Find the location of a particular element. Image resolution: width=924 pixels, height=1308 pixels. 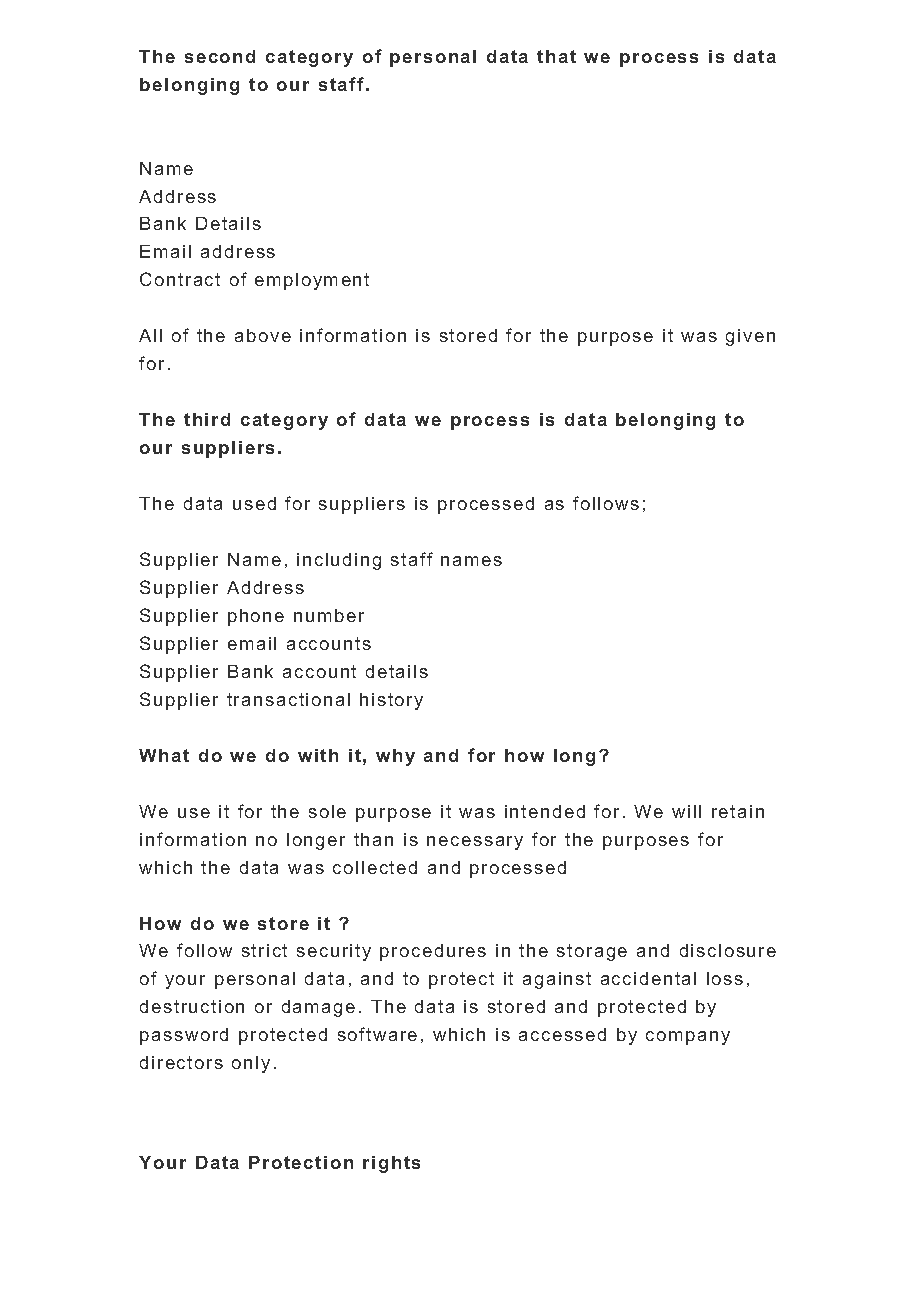

only is located at coordinates (251, 1064).
